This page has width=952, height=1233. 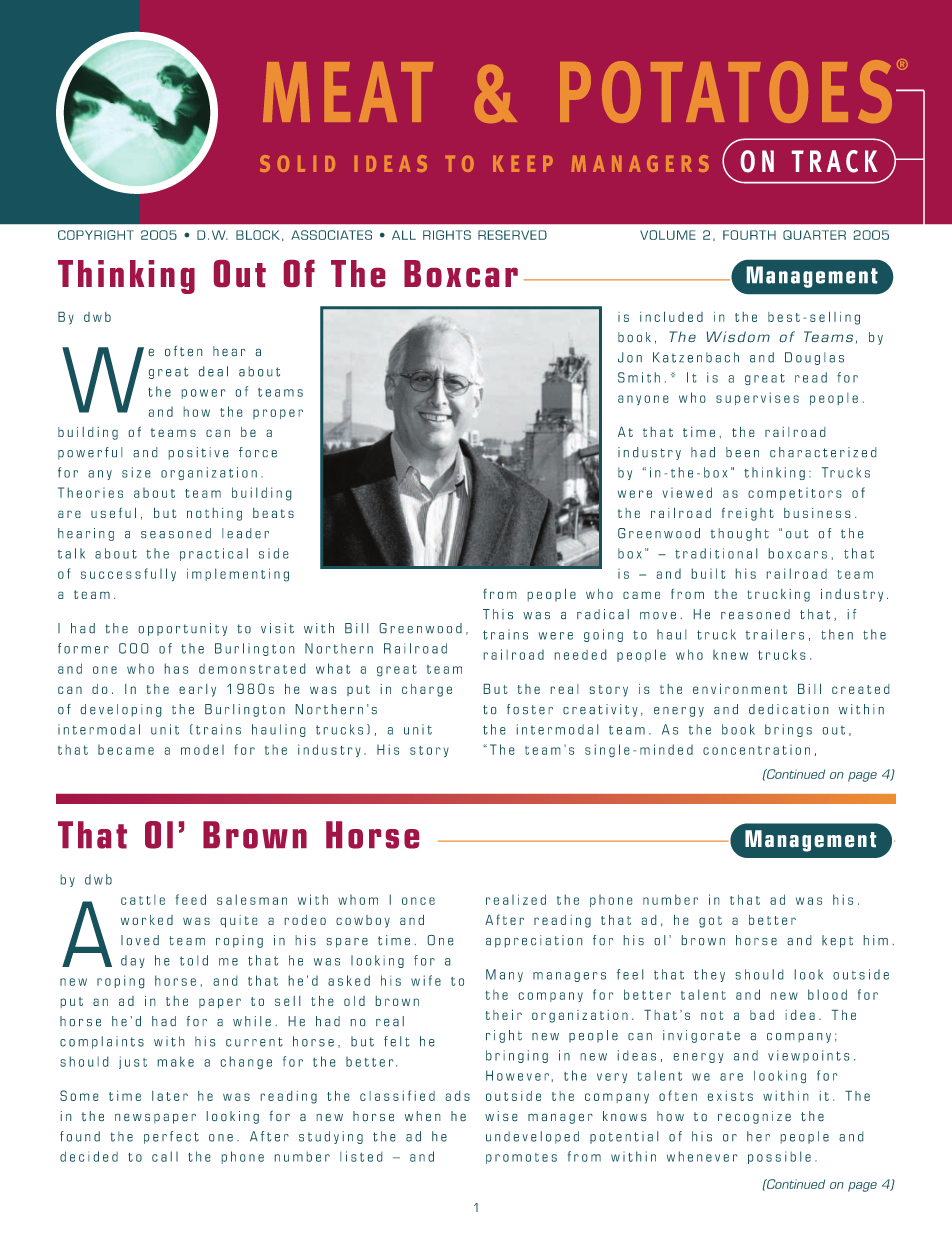 What do you see at coordinates (297, 163) in the page?
I see `solid` at bounding box center [297, 163].
